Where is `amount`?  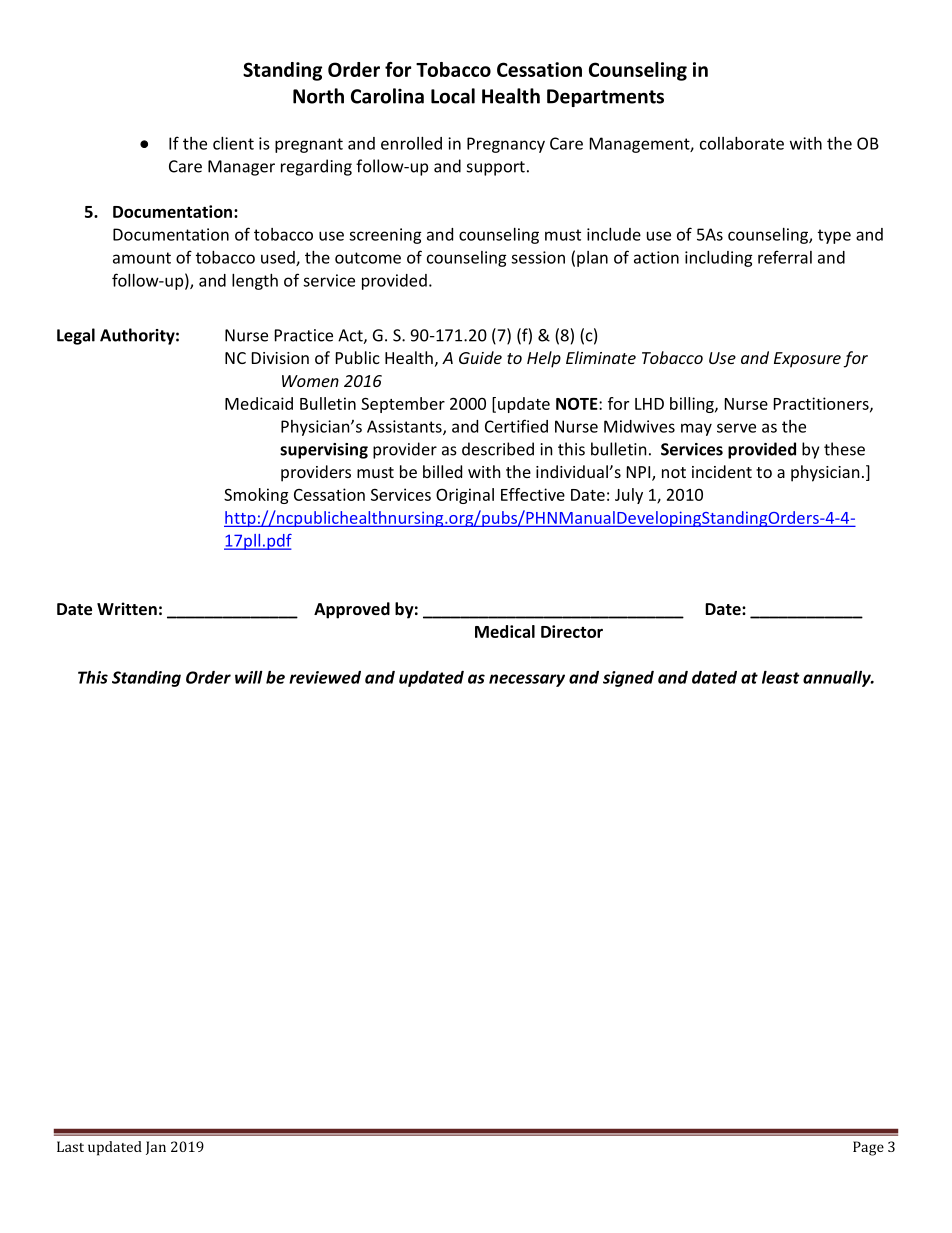 amount is located at coordinates (142, 258).
